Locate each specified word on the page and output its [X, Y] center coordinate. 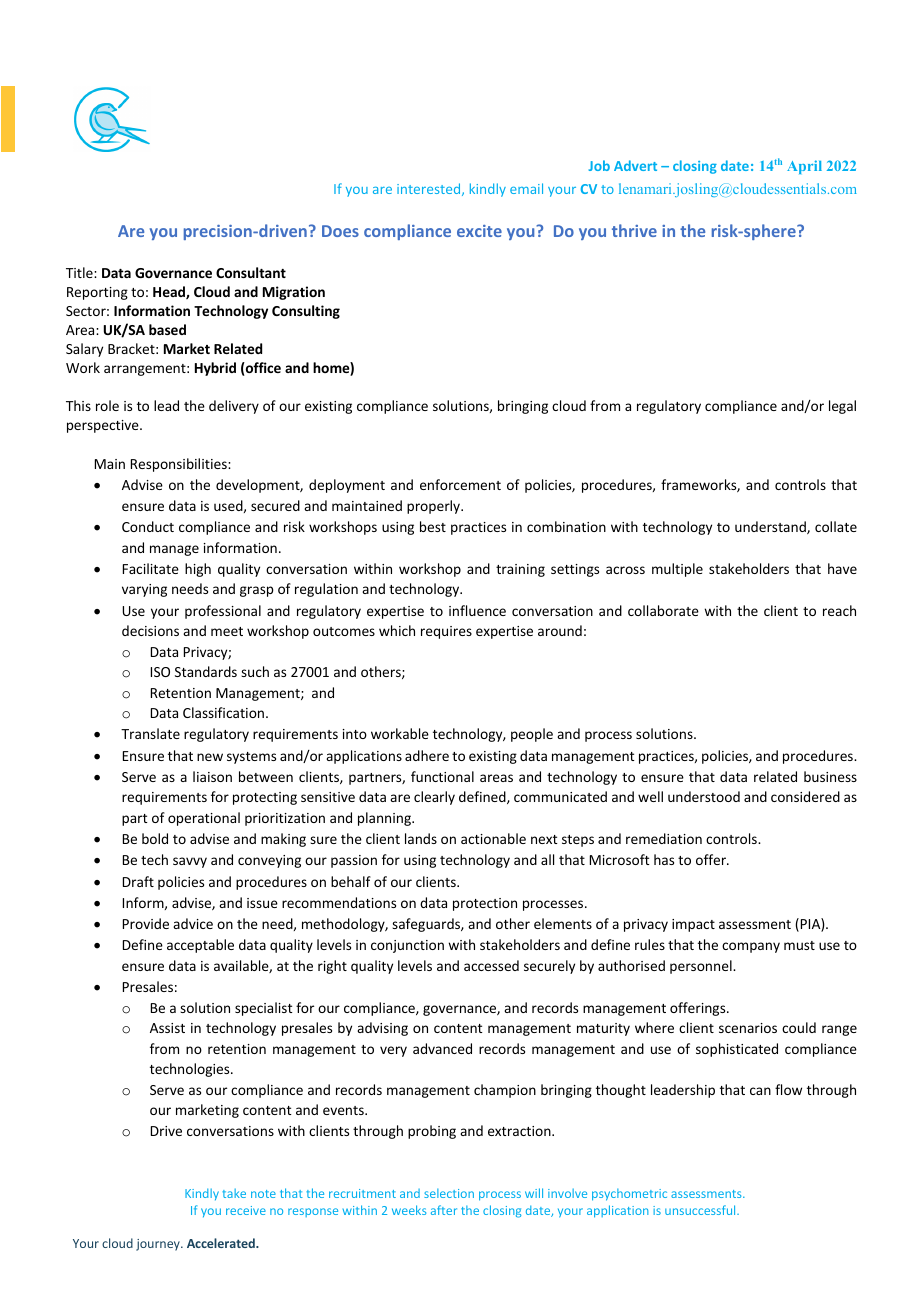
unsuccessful [701, 1210]
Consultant [251, 272]
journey [159, 1245]
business [830, 776]
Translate [150, 733]
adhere [427, 755]
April [804, 167]
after [444, 1210]
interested [430, 189]
